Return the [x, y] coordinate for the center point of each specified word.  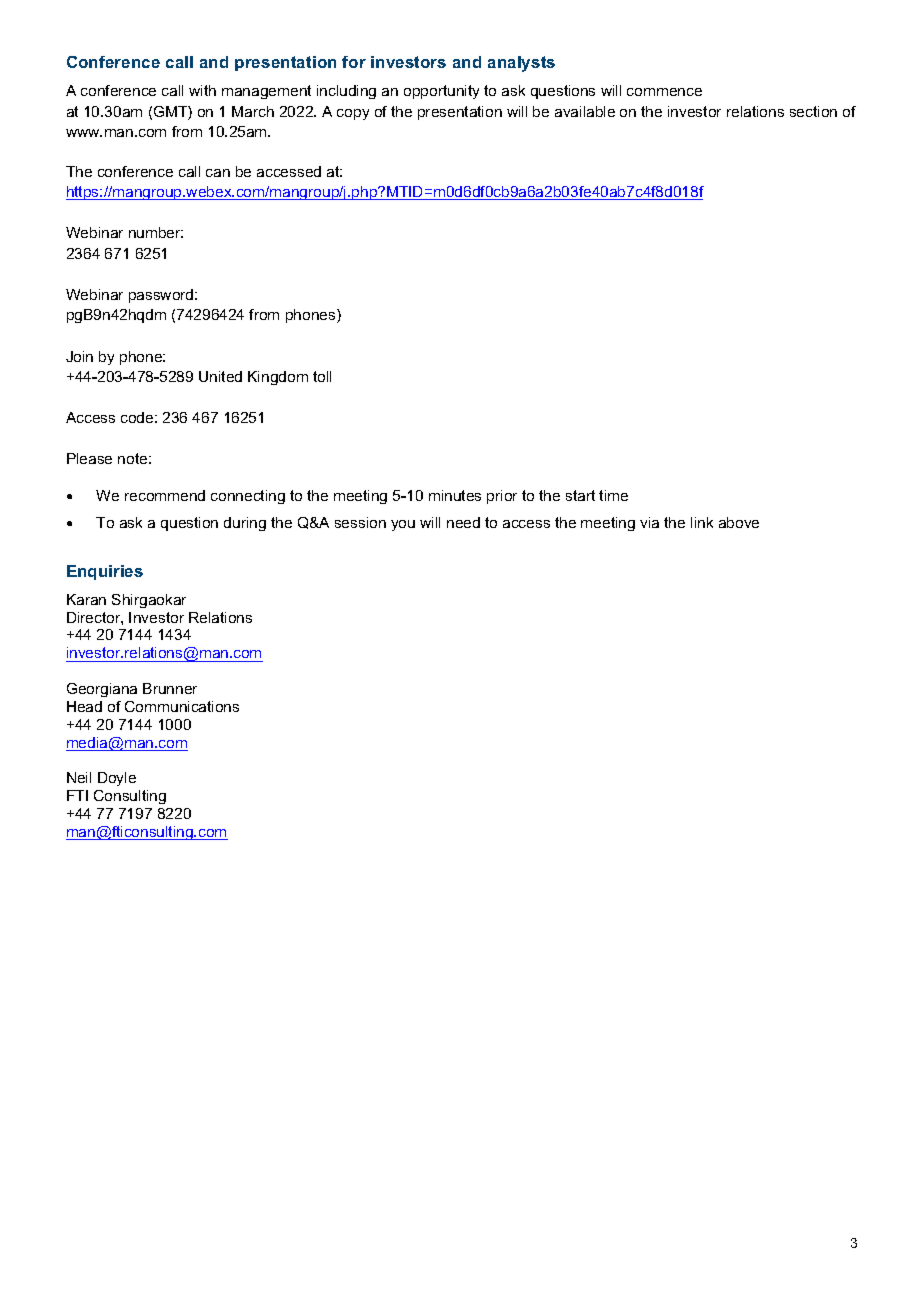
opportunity [441, 92]
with [202, 90]
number [156, 232]
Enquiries [105, 572]
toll [322, 376]
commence [664, 92]
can [218, 173]
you [403, 525]
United [220, 376]
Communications [182, 706]
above [739, 522]
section [813, 111]
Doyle [117, 779]
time [613, 495]
